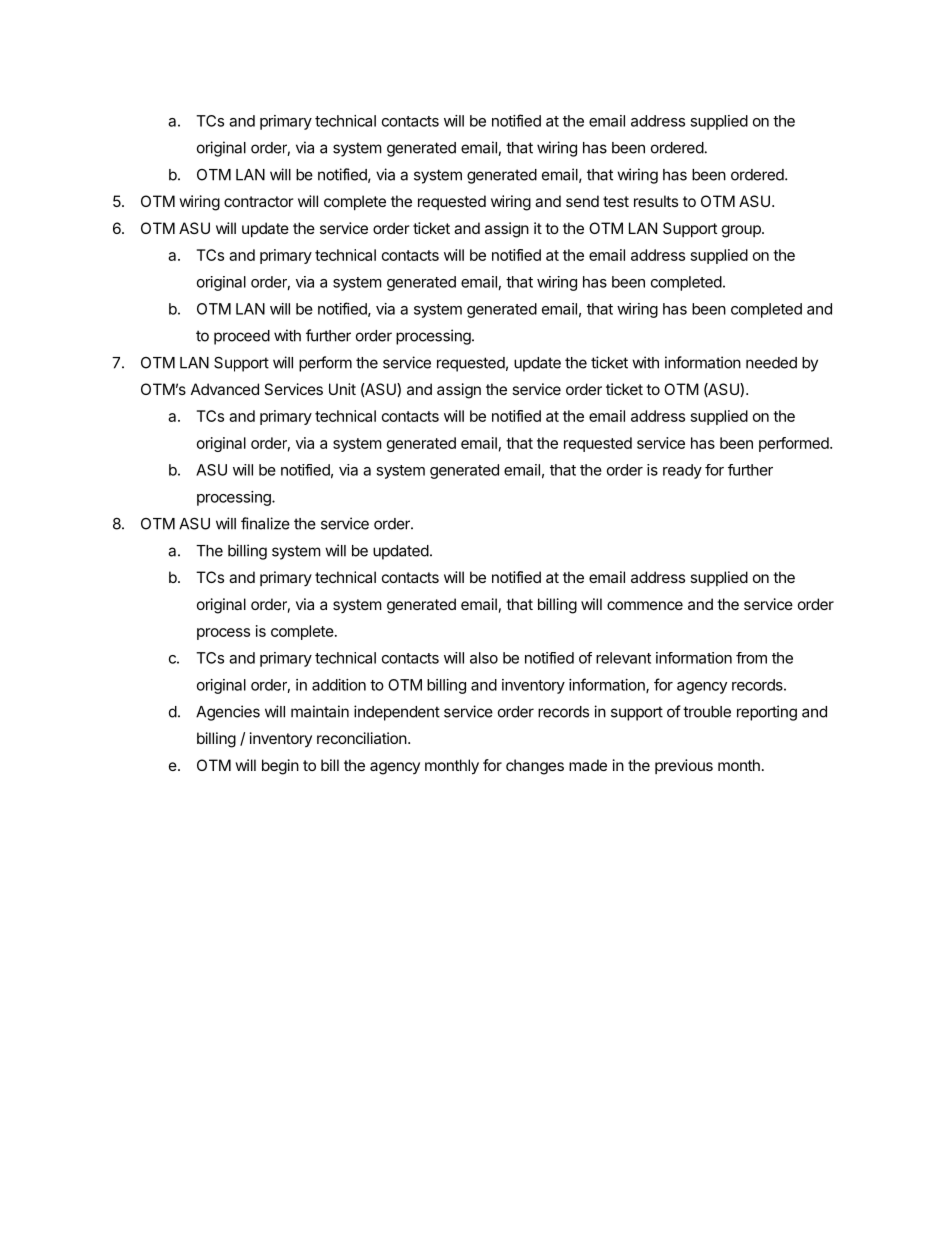 The image size is (952, 1233). Describe the element at coordinates (645, 605) in the screenshot. I see `commence` at that location.
